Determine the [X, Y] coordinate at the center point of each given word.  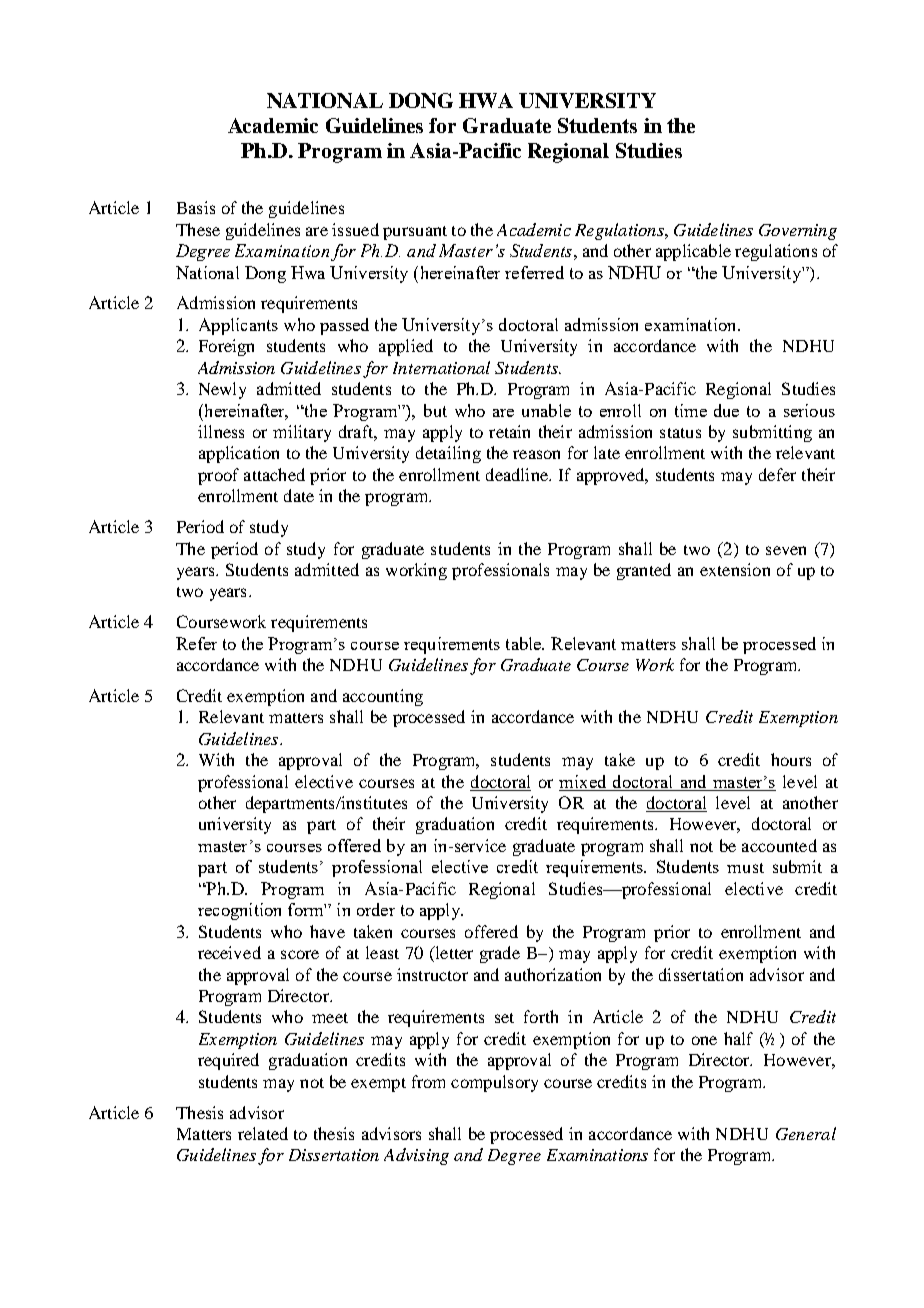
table [525, 643]
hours [791, 759]
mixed [582, 781]
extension [735, 569]
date [299, 495]
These [198, 229]
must [745, 868]
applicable [693, 252]
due [726, 410]
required [228, 1061]
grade [500, 954]
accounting [383, 697]
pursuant [415, 233]
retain [509, 431]
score [300, 954]
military [302, 433]
